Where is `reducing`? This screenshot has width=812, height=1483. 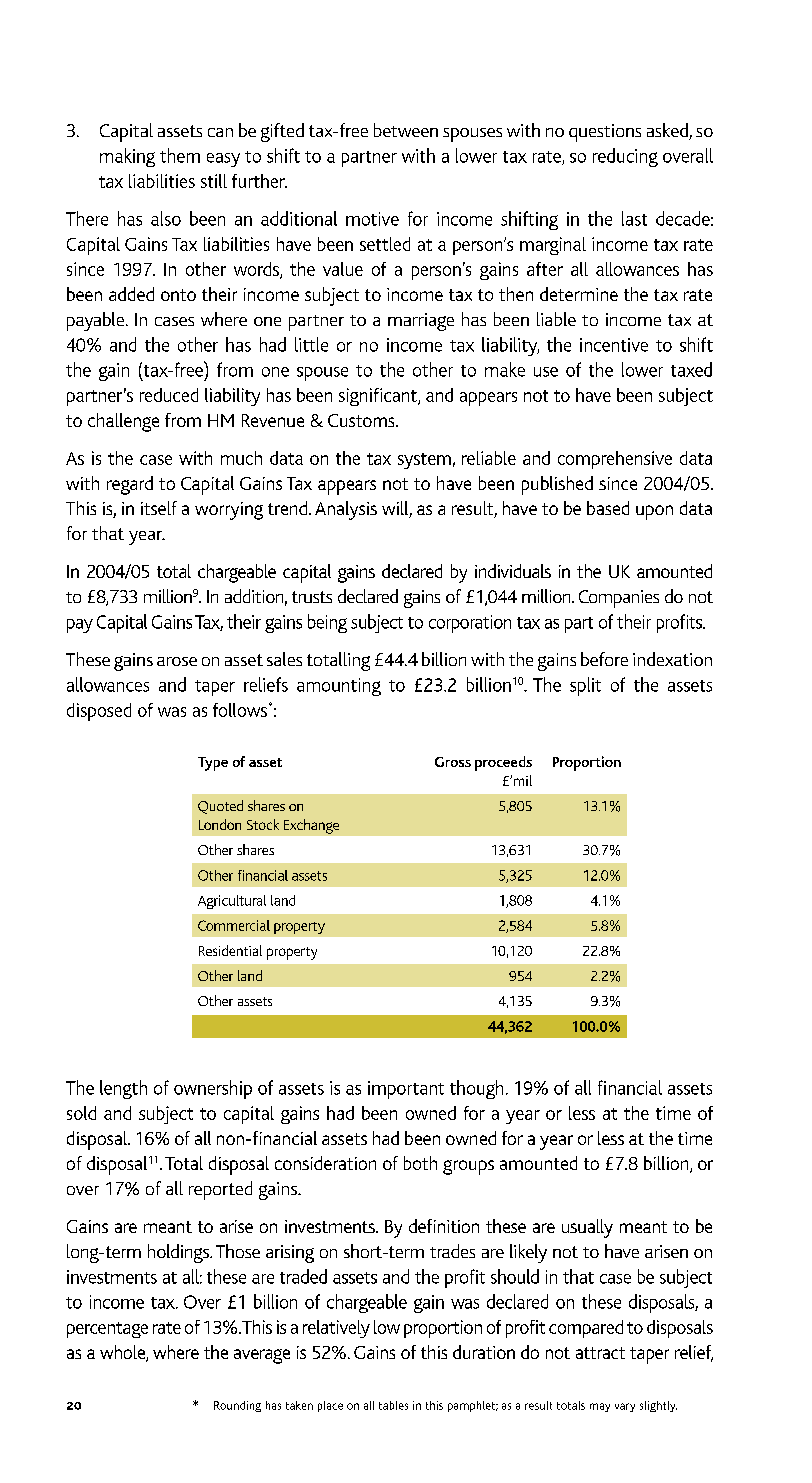 reducing is located at coordinates (625, 157).
